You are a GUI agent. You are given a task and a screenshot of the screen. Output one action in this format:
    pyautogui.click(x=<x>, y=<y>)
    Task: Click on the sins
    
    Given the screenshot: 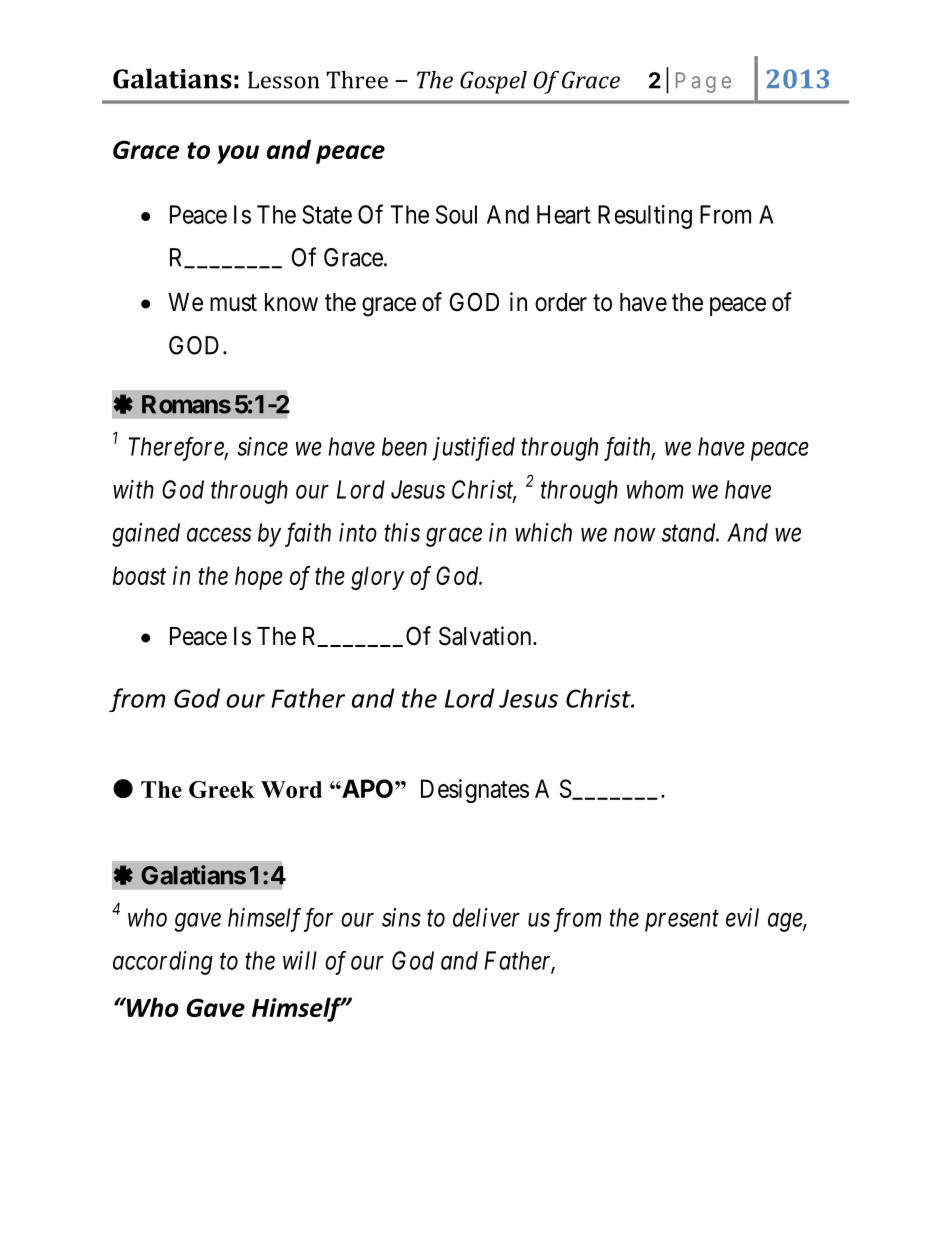 What is the action you would take?
    pyautogui.click(x=401, y=917)
